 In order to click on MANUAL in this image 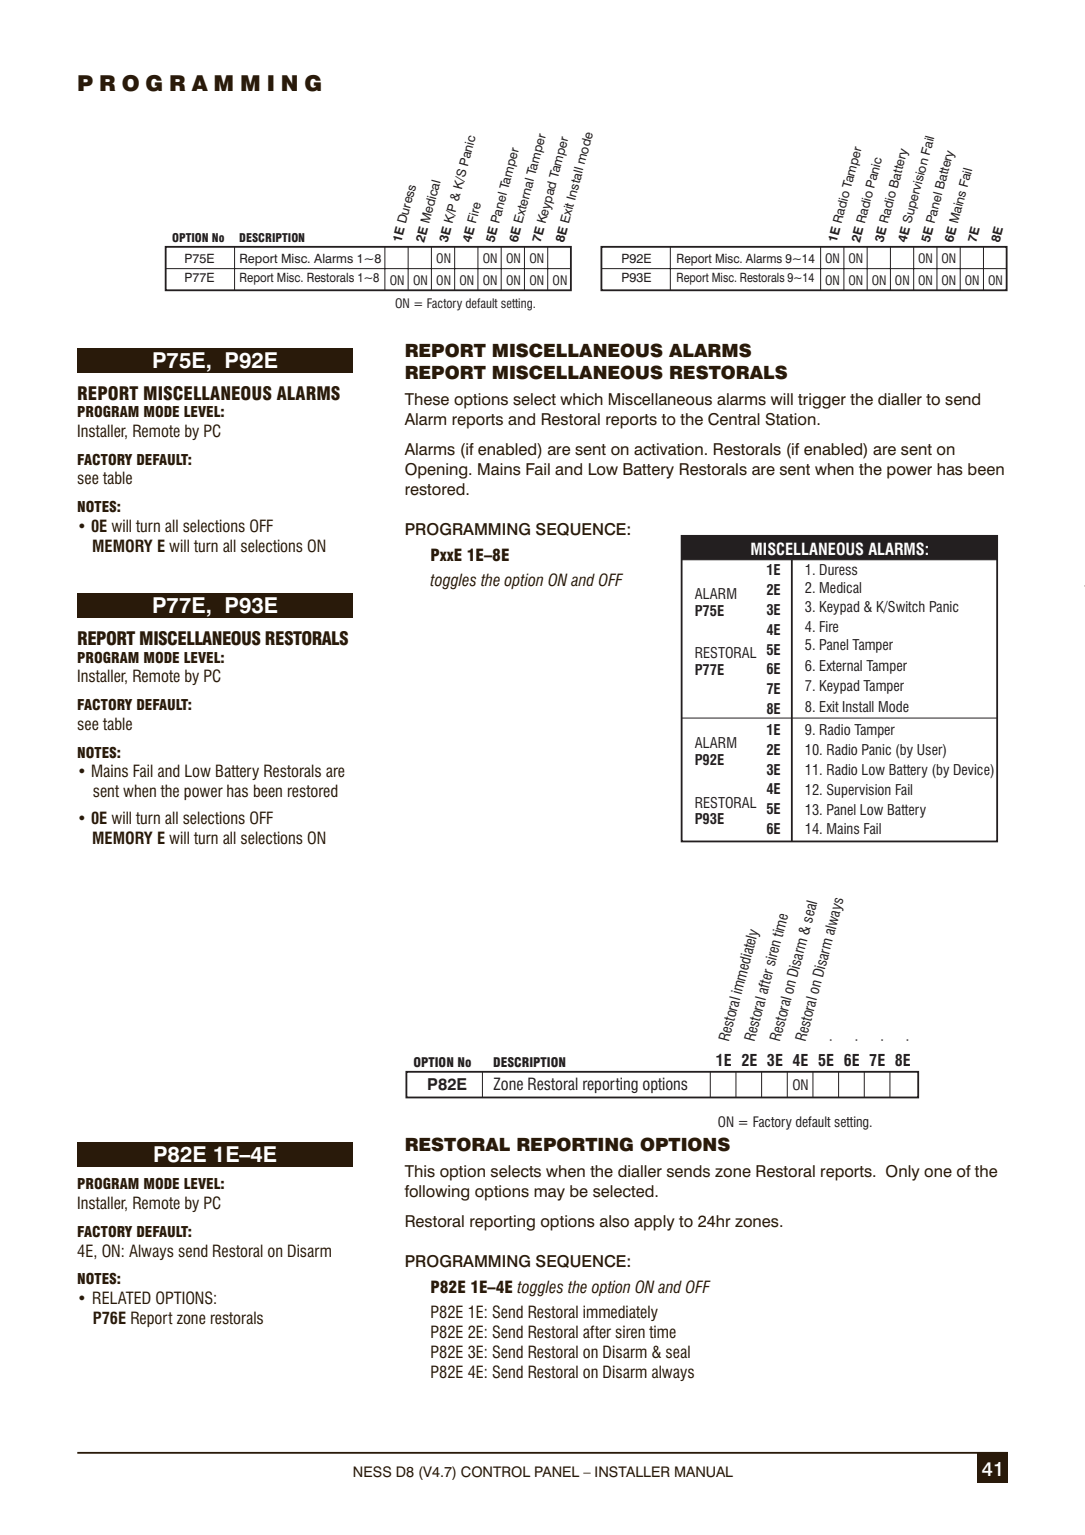, I will do `click(704, 1472)`.
